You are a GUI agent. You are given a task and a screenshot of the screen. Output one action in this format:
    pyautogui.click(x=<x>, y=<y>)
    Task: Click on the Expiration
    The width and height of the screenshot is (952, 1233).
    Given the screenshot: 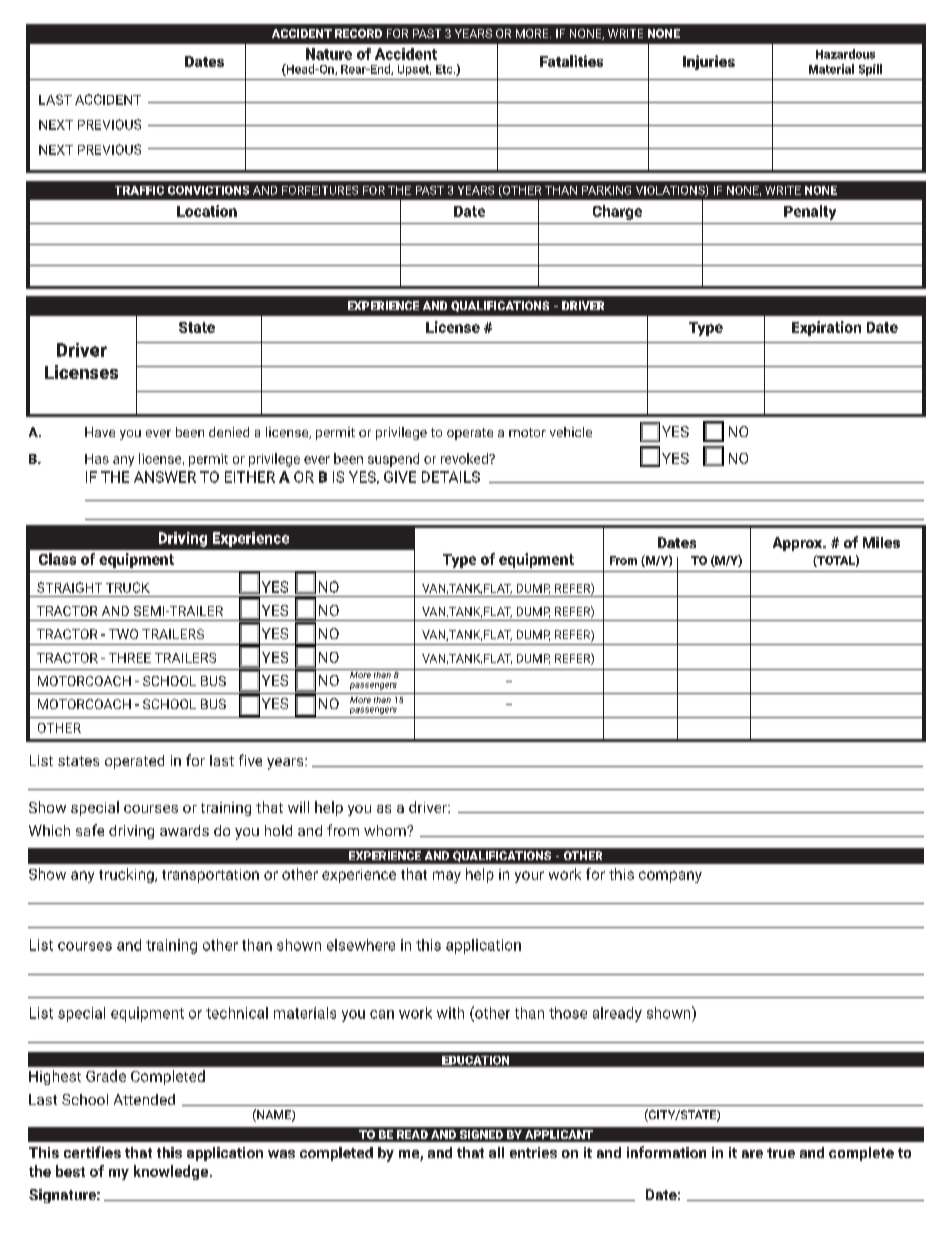 What is the action you would take?
    pyautogui.click(x=826, y=328)
